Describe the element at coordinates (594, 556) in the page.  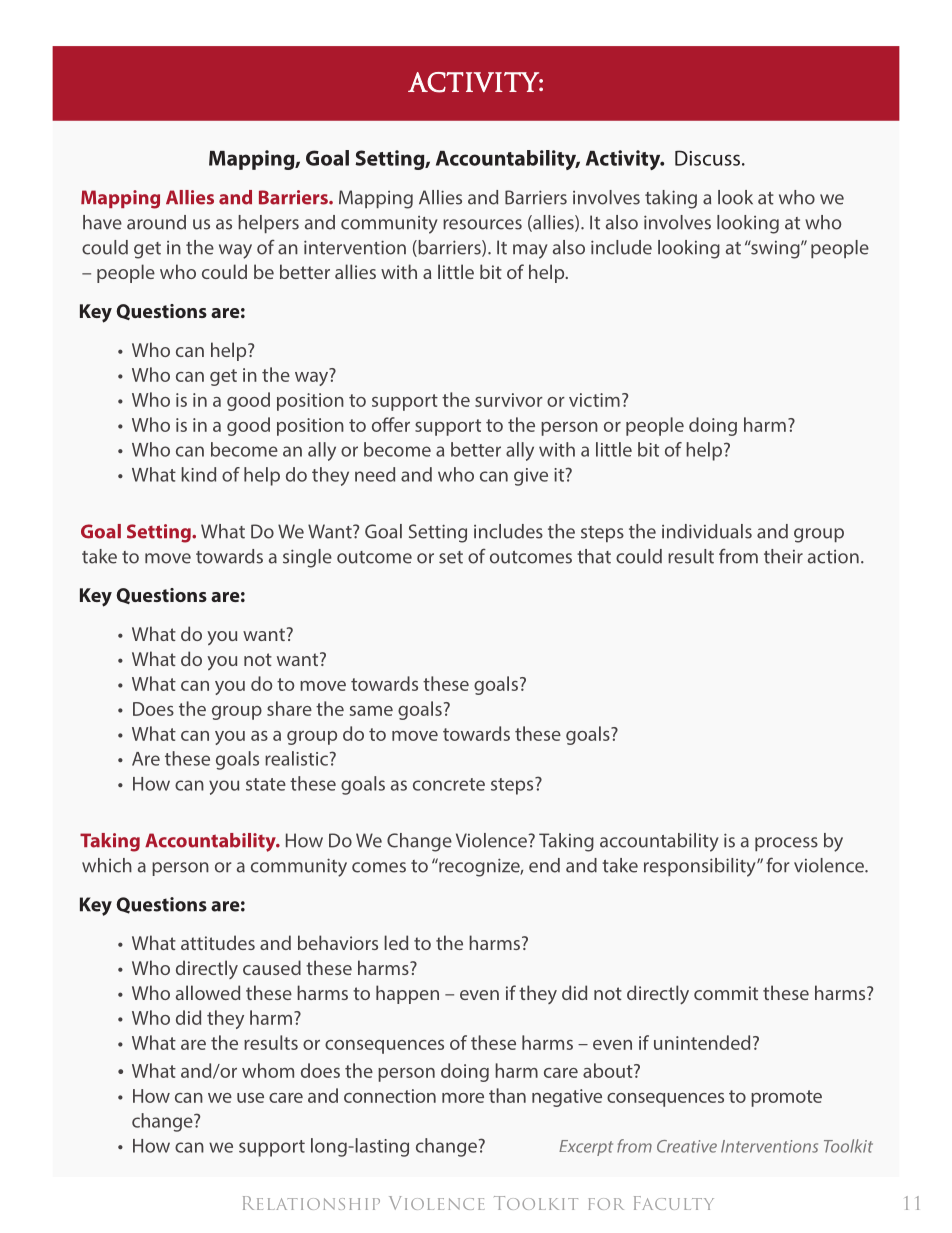
I see `that` at that location.
